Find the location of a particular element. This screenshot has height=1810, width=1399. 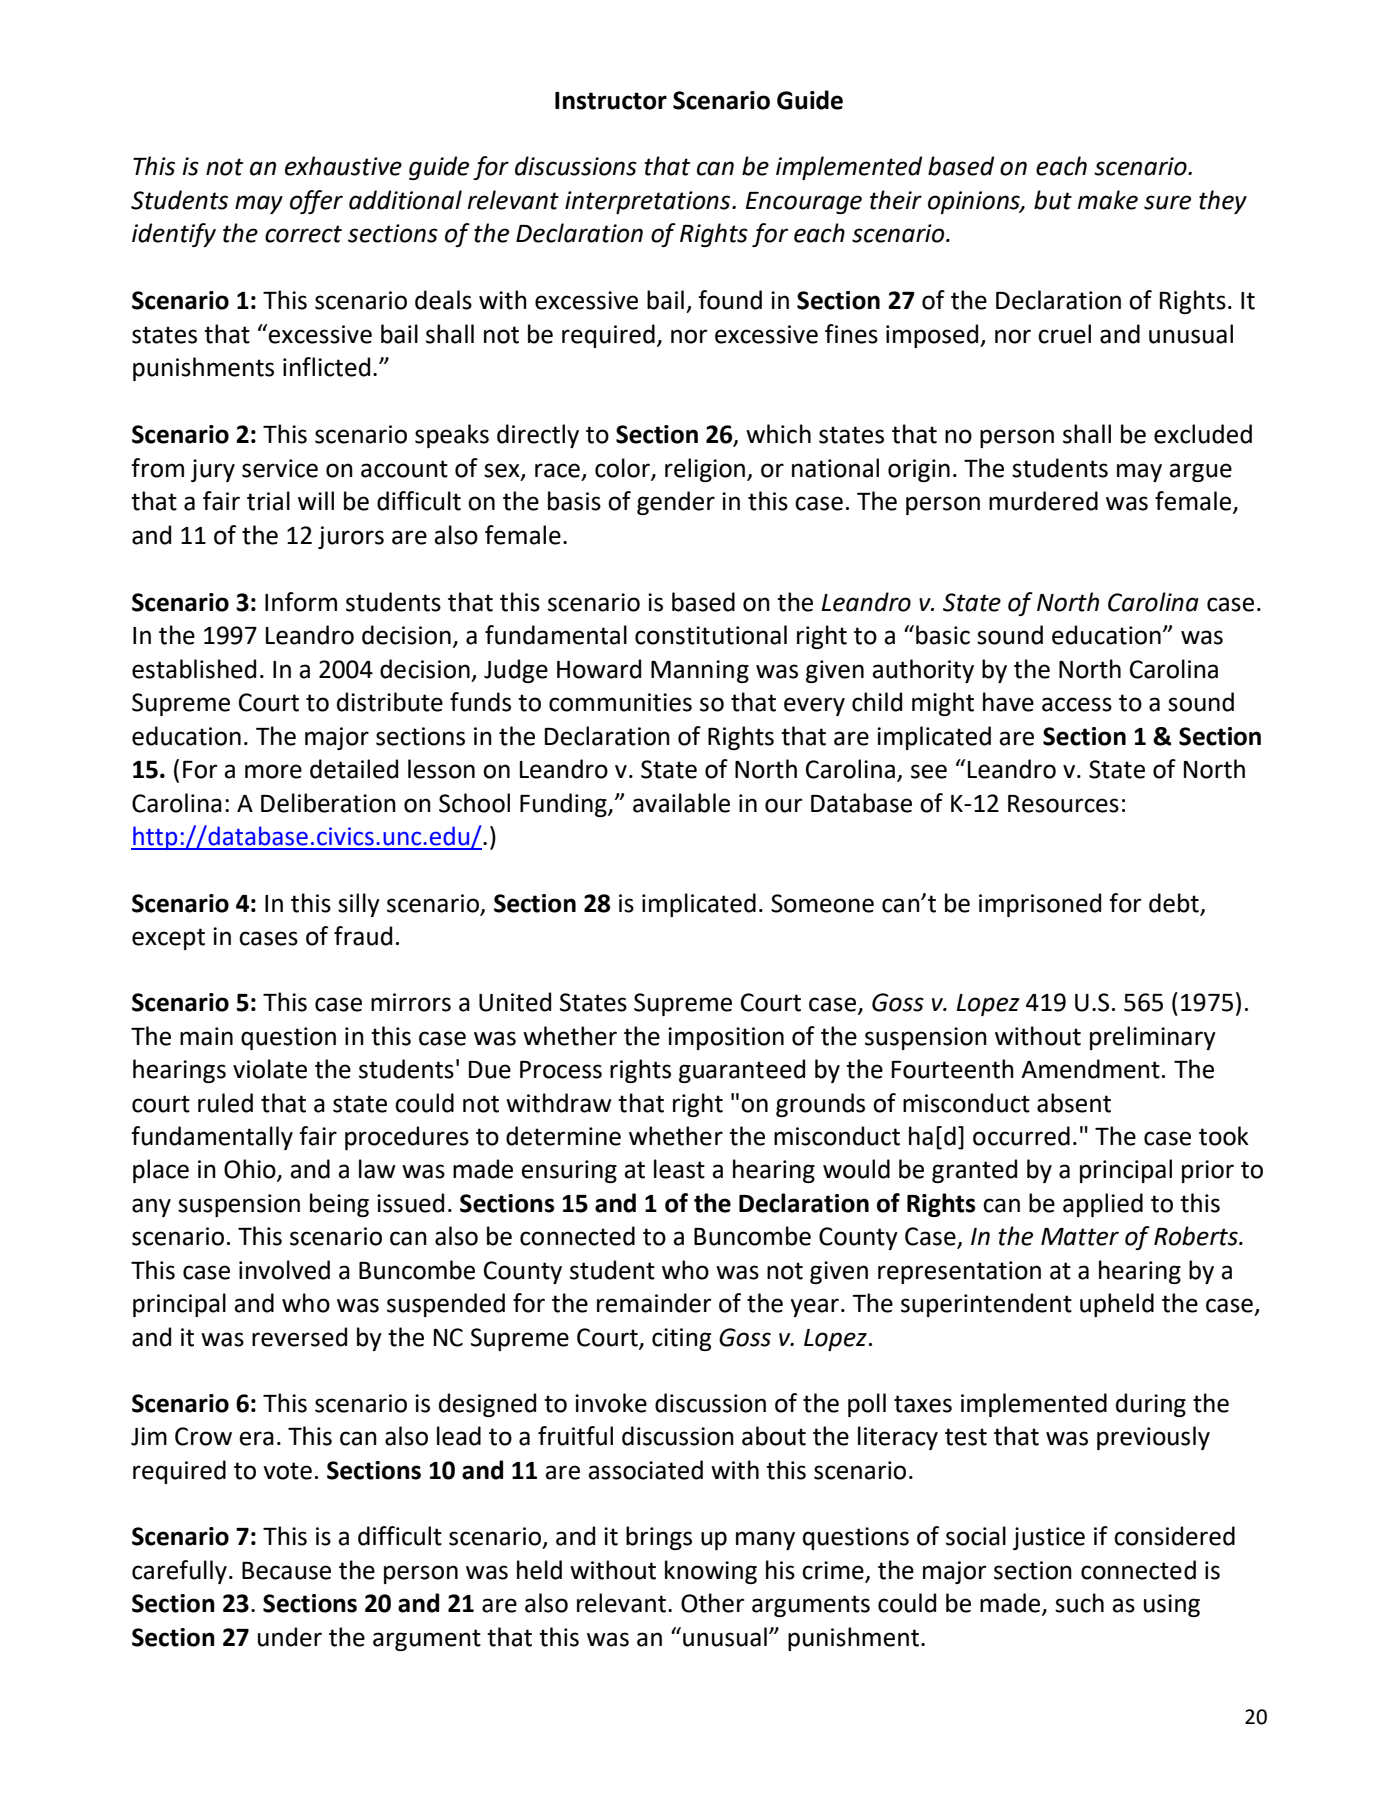

Because is located at coordinates (286, 1571).
